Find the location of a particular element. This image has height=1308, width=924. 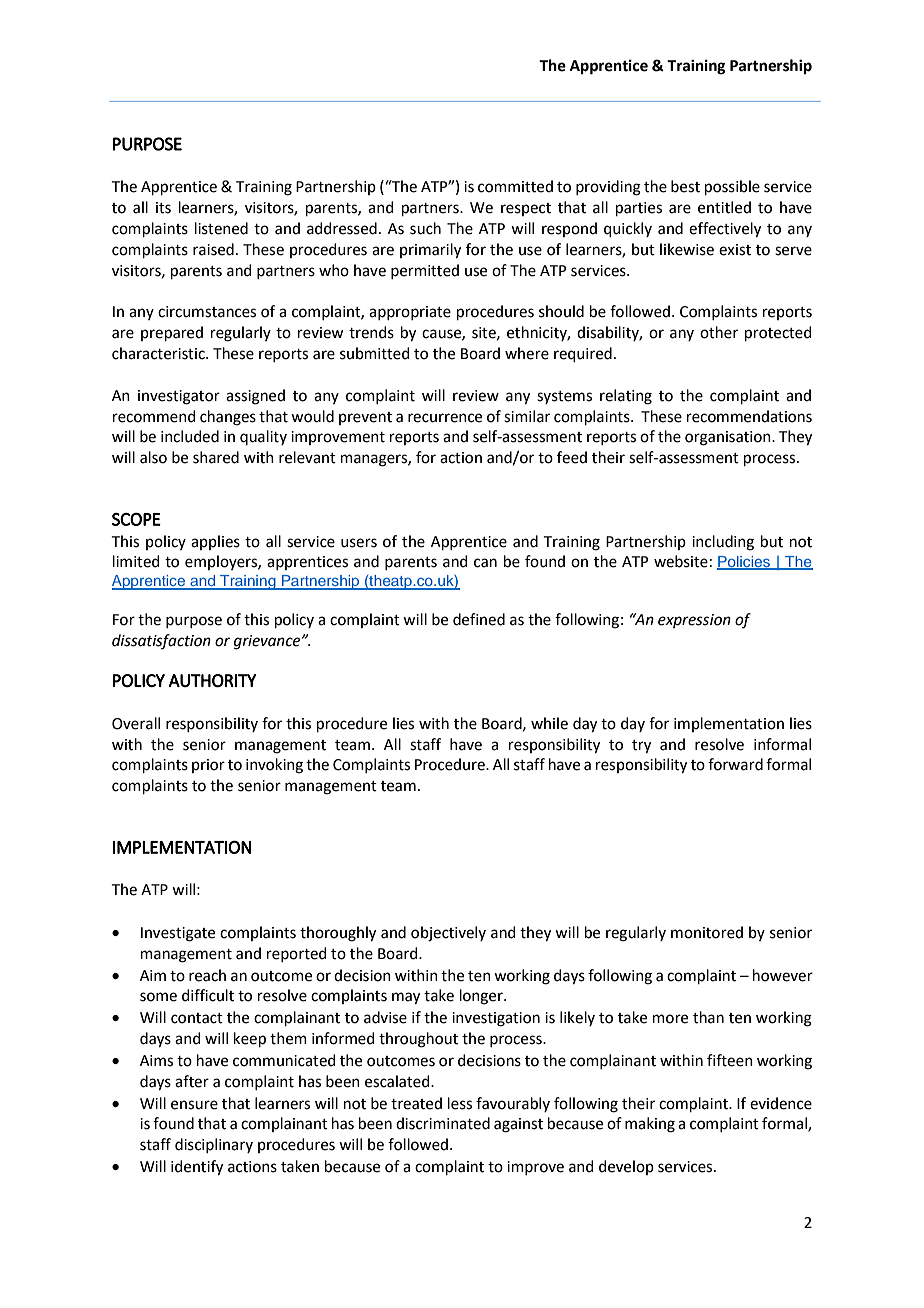

such is located at coordinates (425, 228).
